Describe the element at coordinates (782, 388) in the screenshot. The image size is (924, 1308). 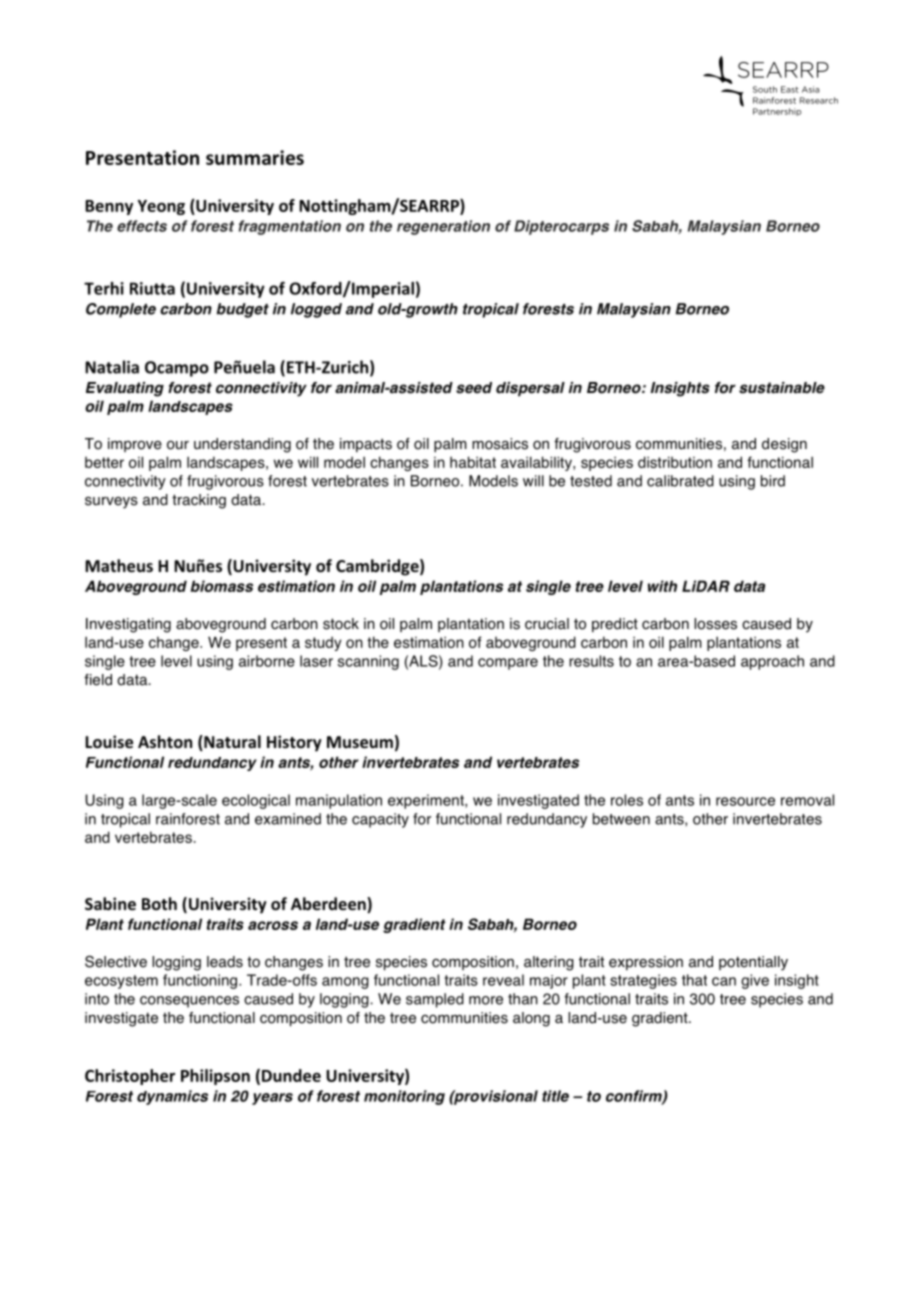
I see `sustainable` at that location.
